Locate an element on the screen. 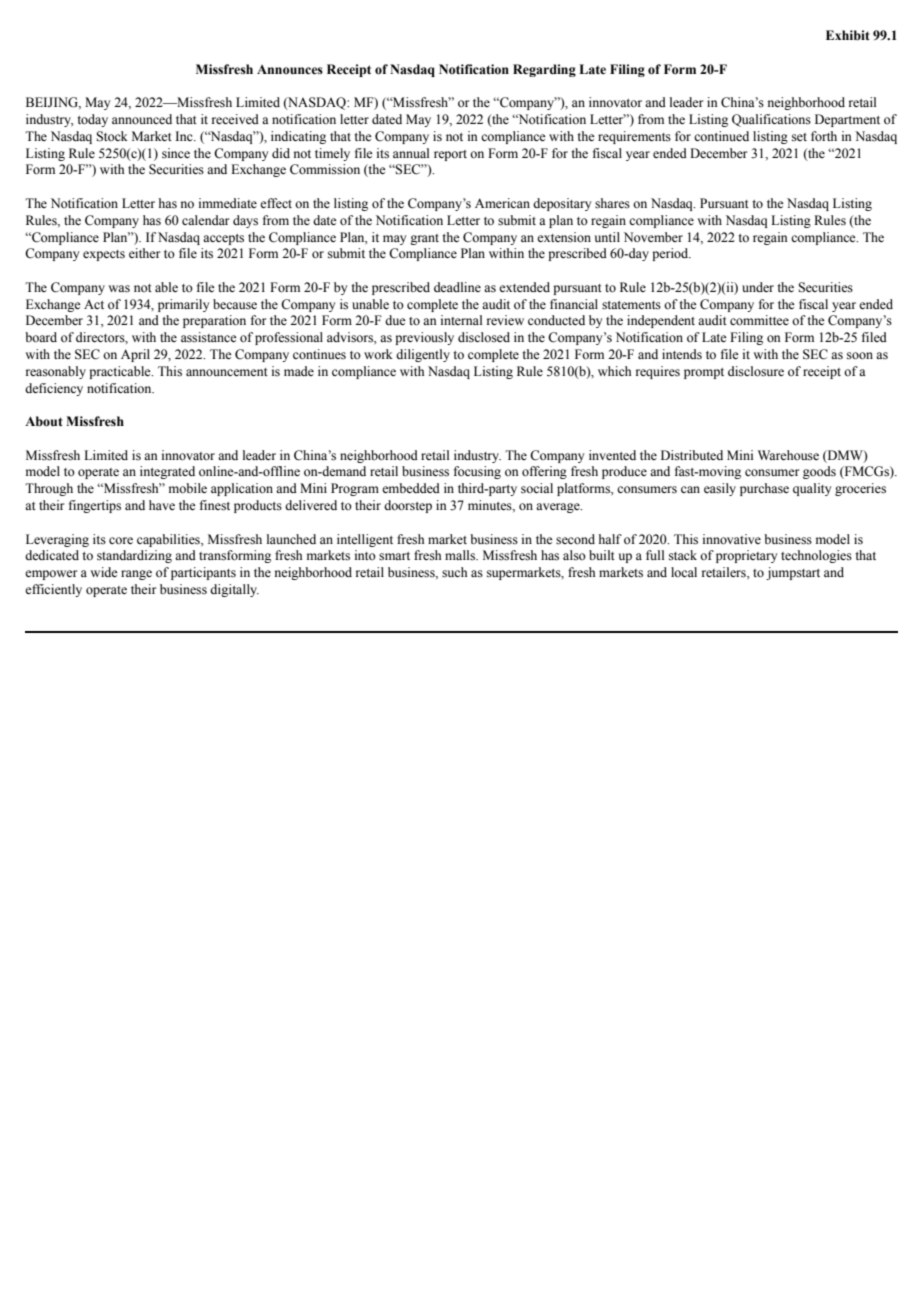 The image size is (924, 1308). internal is located at coordinates (461, 320).
